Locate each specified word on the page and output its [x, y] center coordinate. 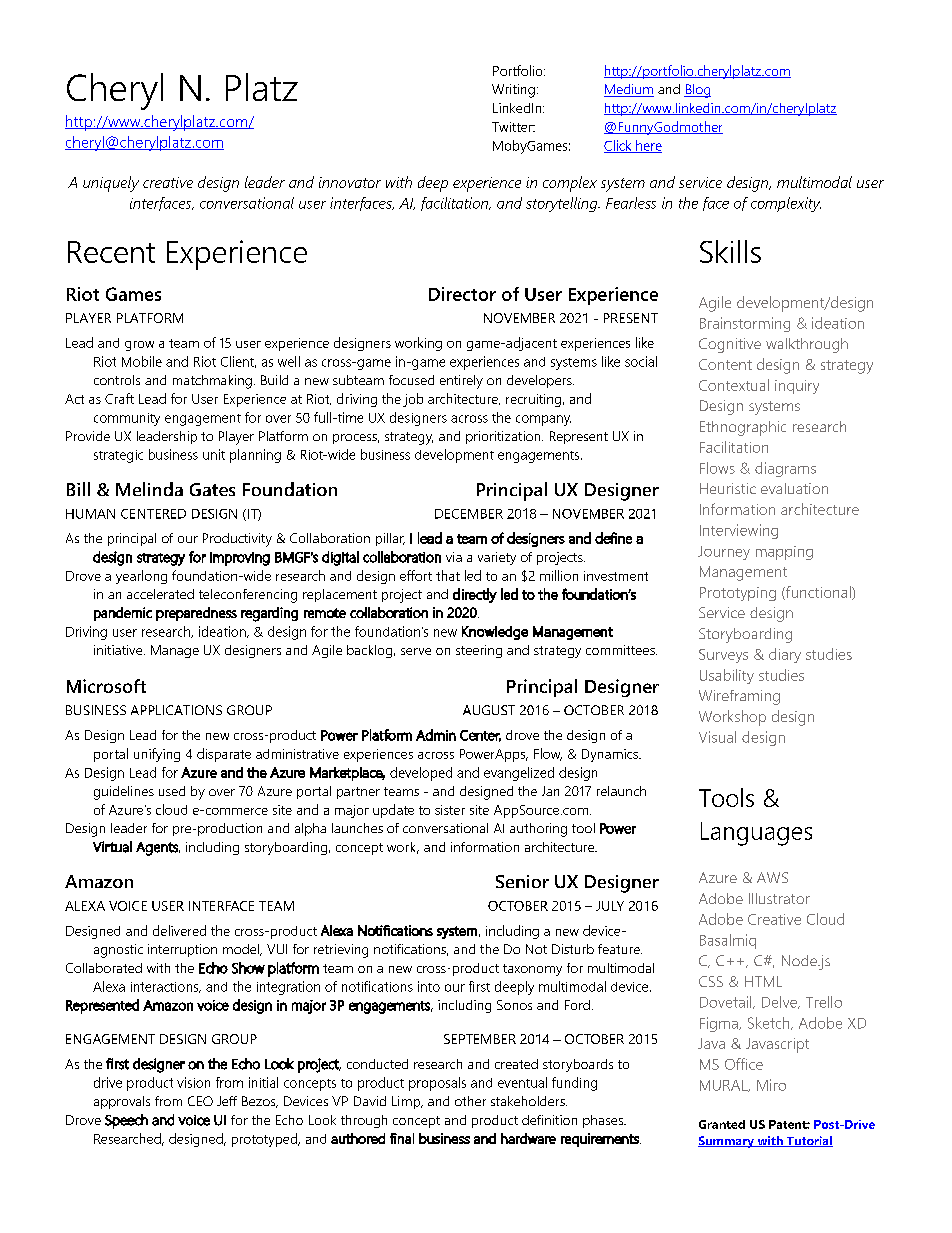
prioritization [504, 437]
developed [421, 774]
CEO [200, 1101]
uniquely [111, 184]
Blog [697, 91]
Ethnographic [743, 428]
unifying [157, 755]
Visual [717, 737]
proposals [437, 1084]
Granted [722, 1124]
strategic [118, 456]
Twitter [513, 127]
